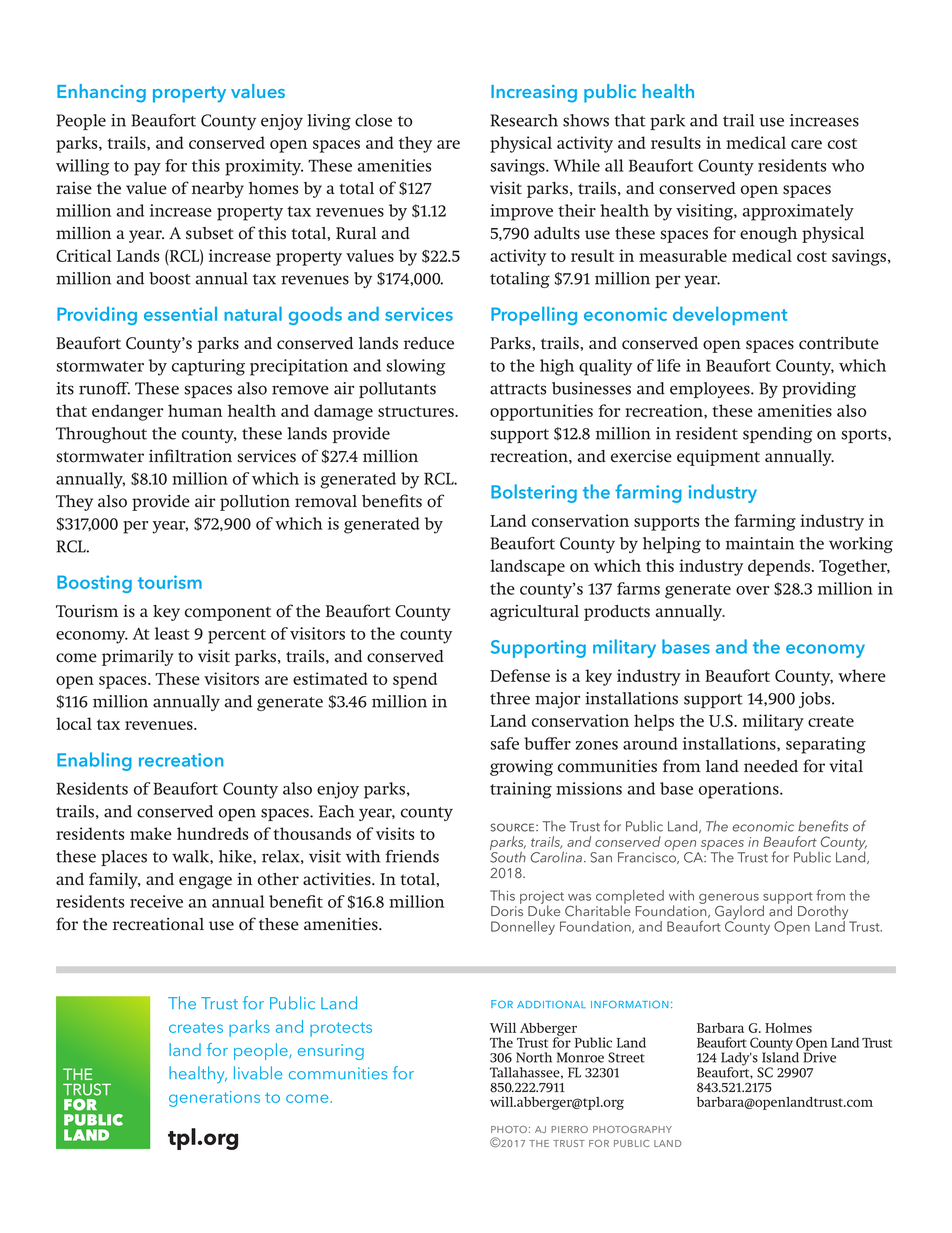  What do you see at coordinates (752, 590) in the screenshot?
I see `over` at bounding box center [752, 590].
